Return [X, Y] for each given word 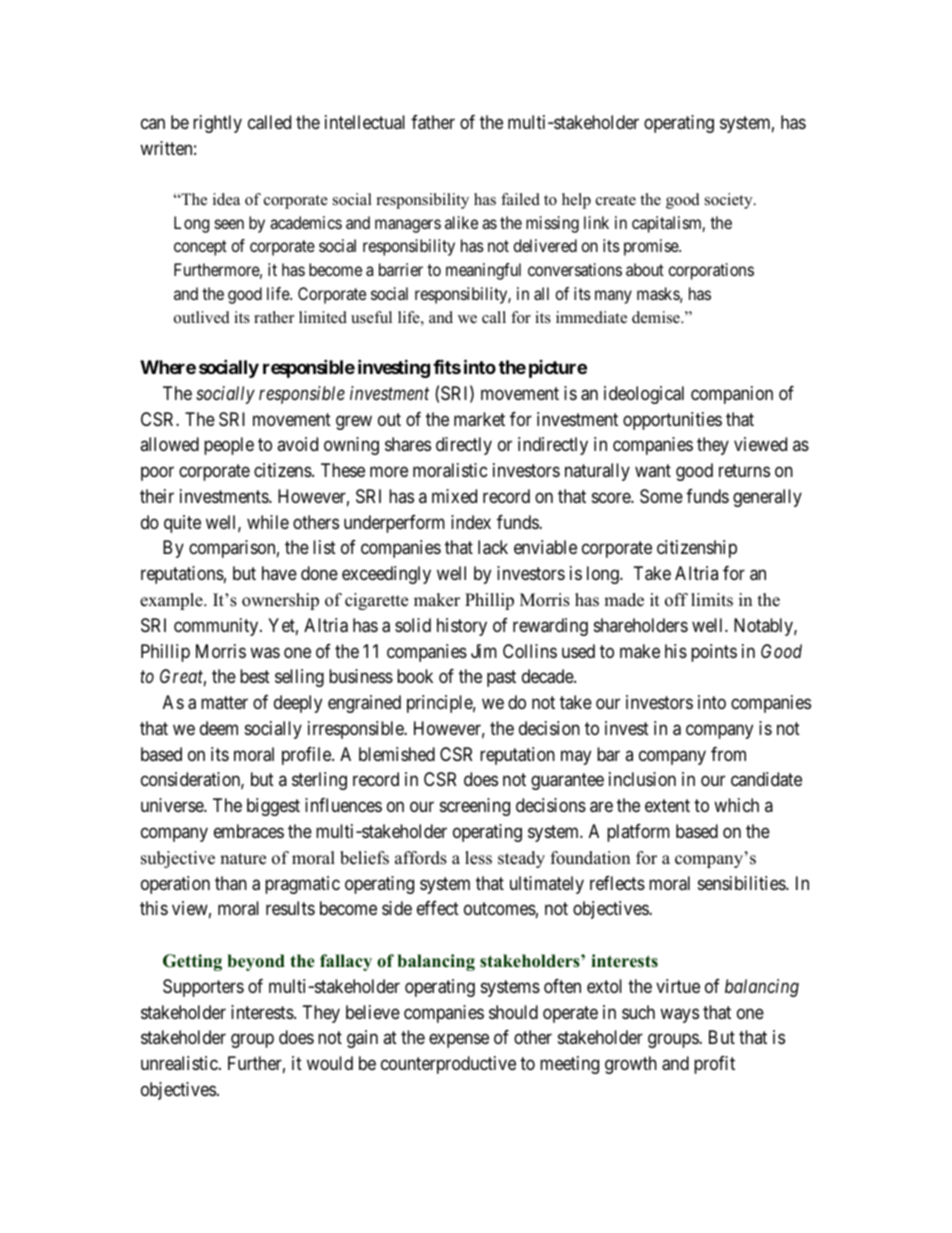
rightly [217, 124]
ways [679, 1015]
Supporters [203, 988]
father [433, 122]
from [728, 754]
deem [219, 728]
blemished [397, 754]
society [730, 201]
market [479, 419]
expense [459, 1041]
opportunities [672, 421]
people [229, 446]
